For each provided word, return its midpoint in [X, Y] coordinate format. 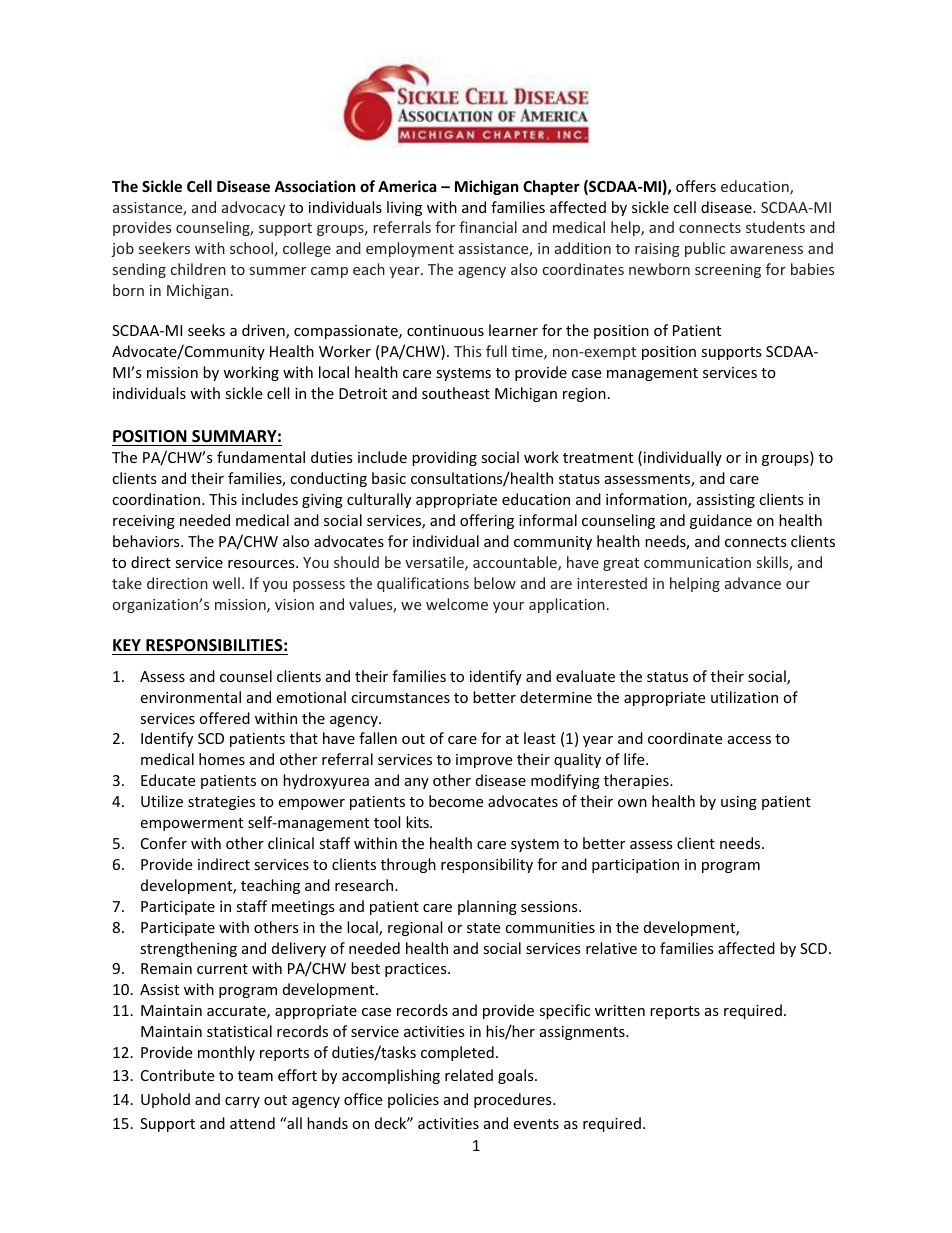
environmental [190, 697]
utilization [744, 697]
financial [488, 227]
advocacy [253, 208]
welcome [457, 604]
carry [242, 1102]
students [775, 227]
